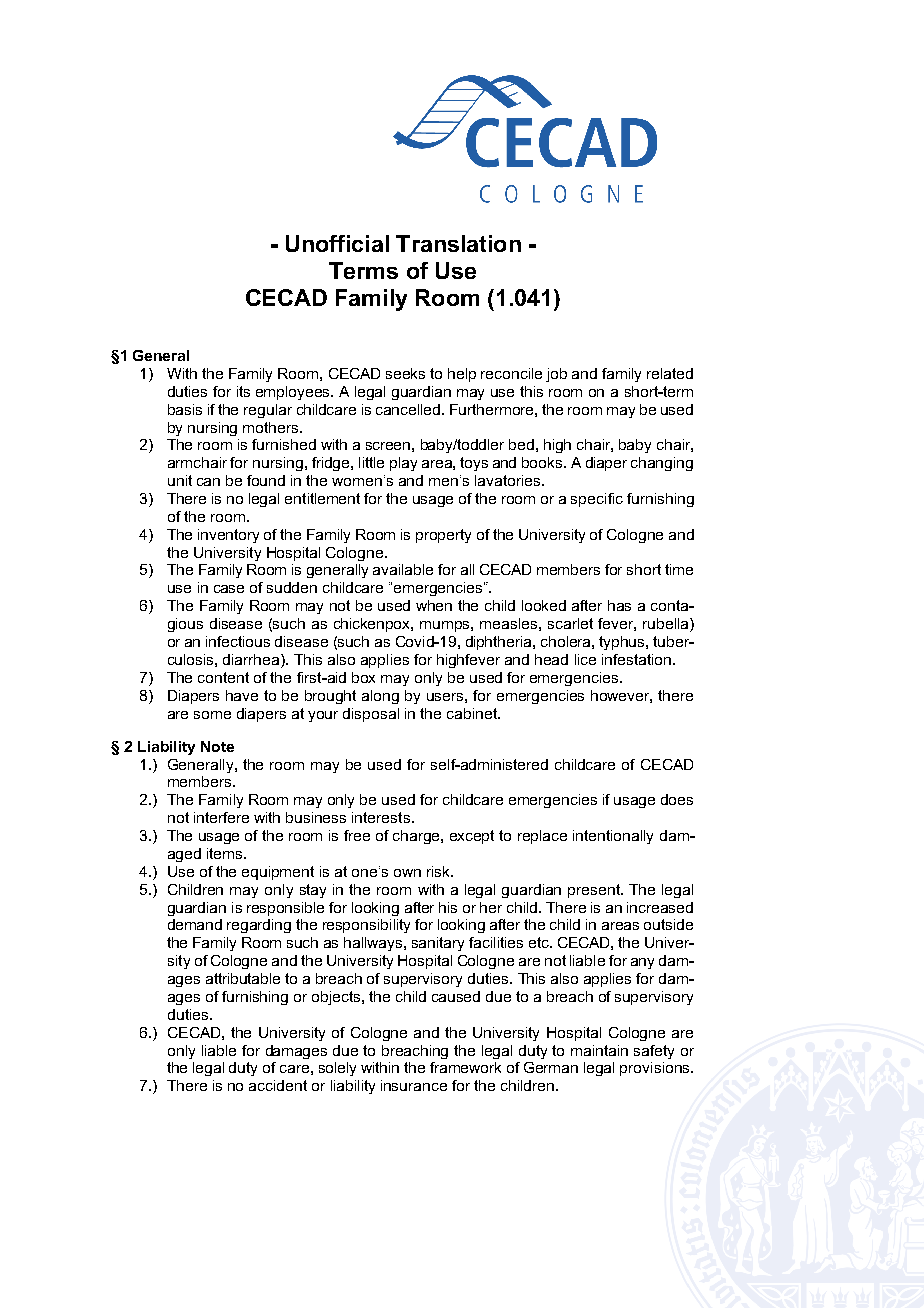 This screenshot has height=1308, width=924. Describe the element at coordinates (337, 243) in the screenshot. I see `Unofficial` at that location.
